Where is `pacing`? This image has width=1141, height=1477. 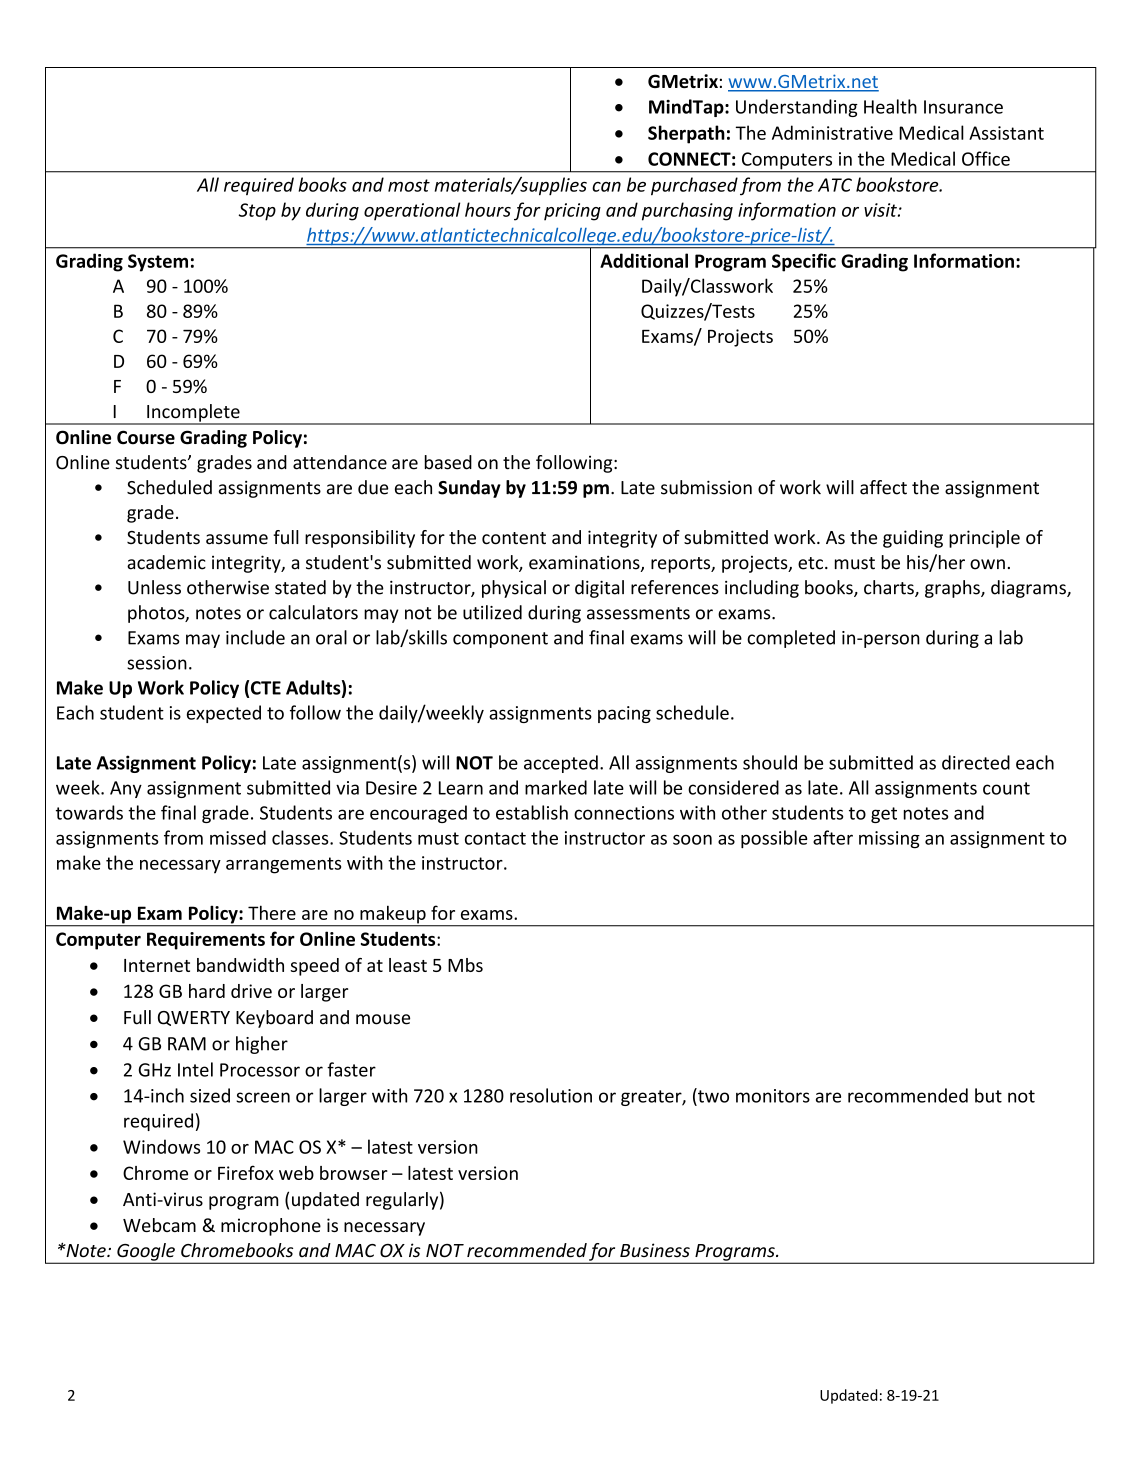 pacing is located at coordinates (624, 714).
